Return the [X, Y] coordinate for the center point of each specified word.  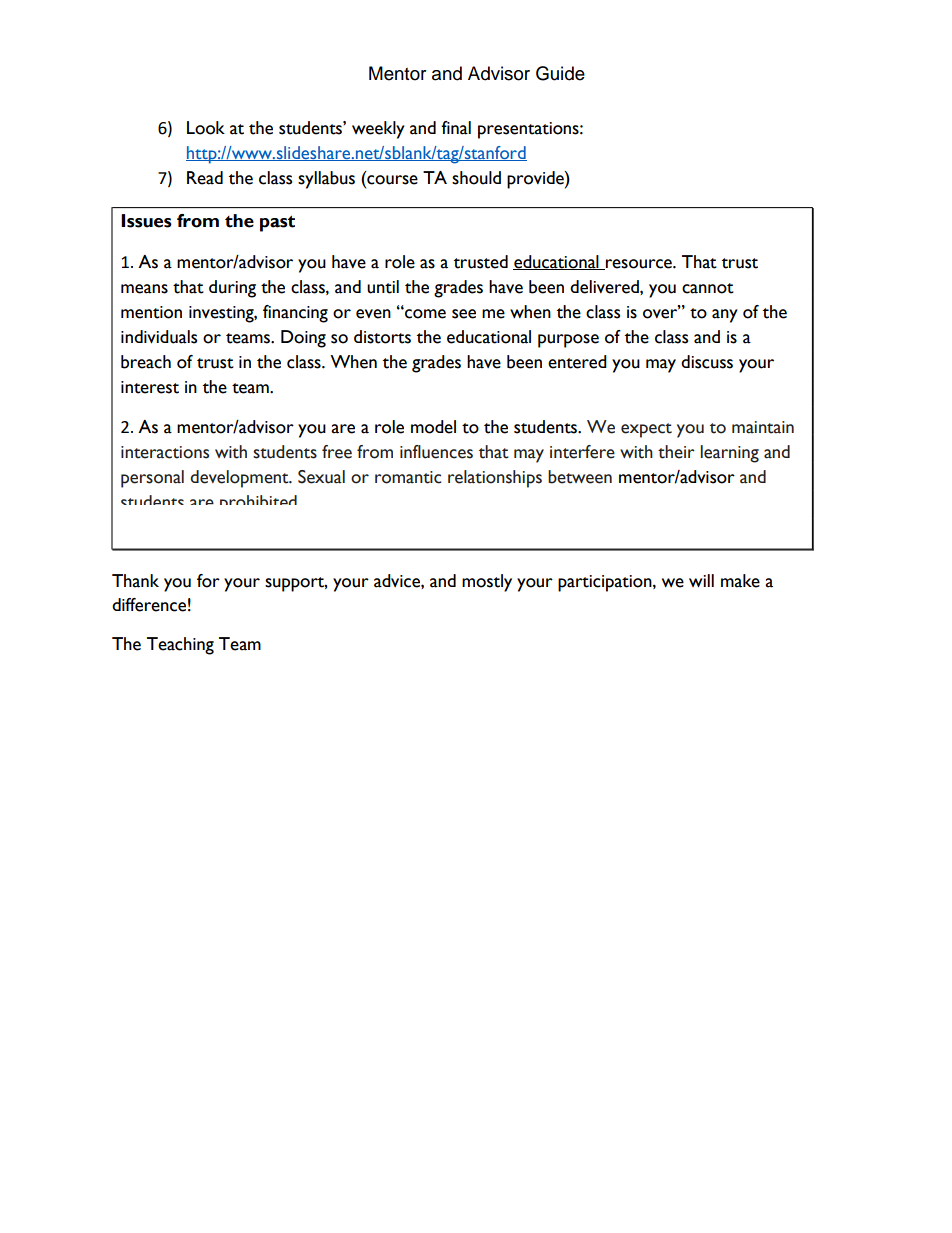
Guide [560, 73]
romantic [408, 477]
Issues [146, 221]
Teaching [180, 646]
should [476, 178]
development [240, 479]
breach [146, 362]
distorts [382, 337]
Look [206, 128]
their [676, 452]
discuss [707, 362]
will [701, 580]
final [456, 128]
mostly [487, 583]
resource [639, 264]
